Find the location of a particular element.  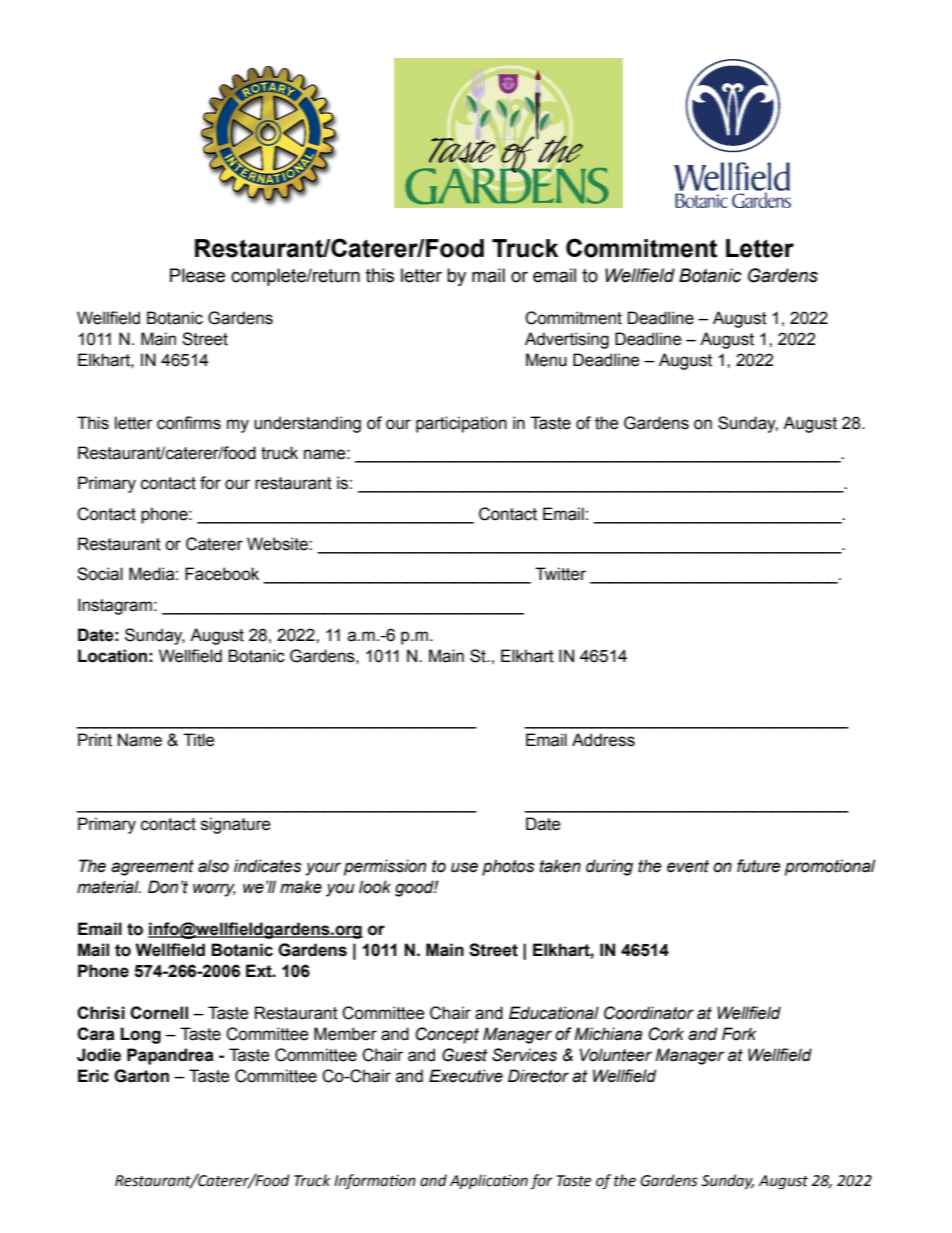

Title is located at coordinates (199, 740).
